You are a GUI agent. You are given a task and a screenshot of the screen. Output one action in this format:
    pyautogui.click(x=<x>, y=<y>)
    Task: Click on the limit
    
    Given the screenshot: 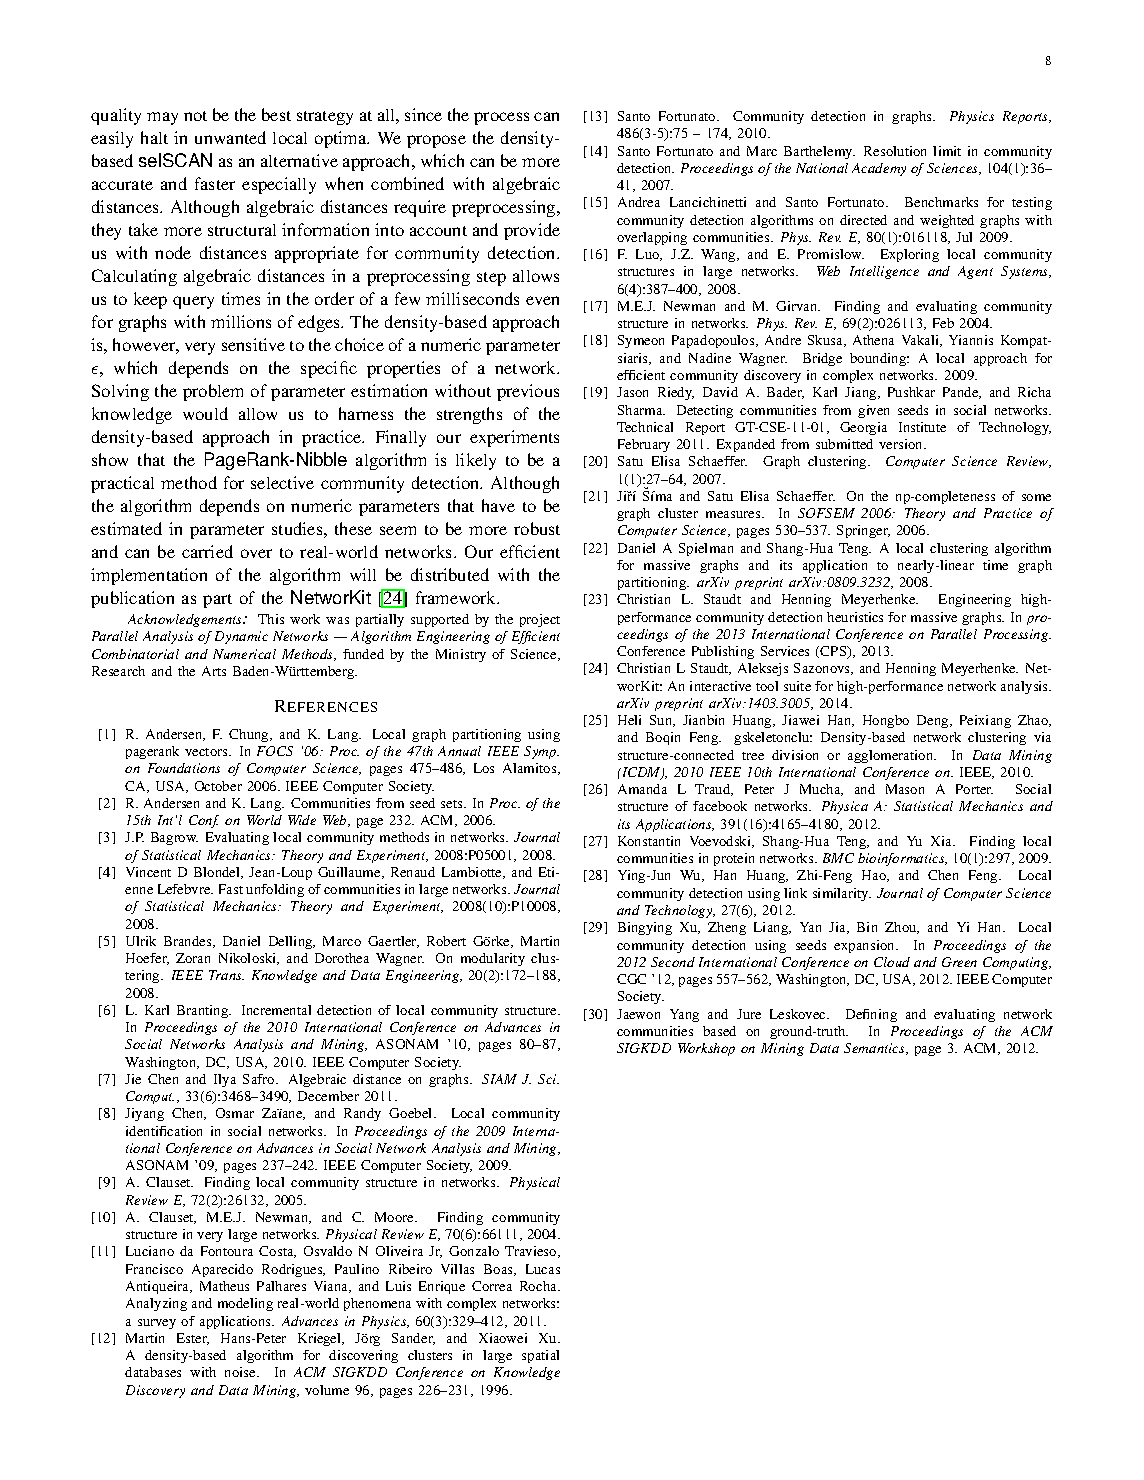 What is the action you would take?
    pyautogui.click(x=947, y=151)
